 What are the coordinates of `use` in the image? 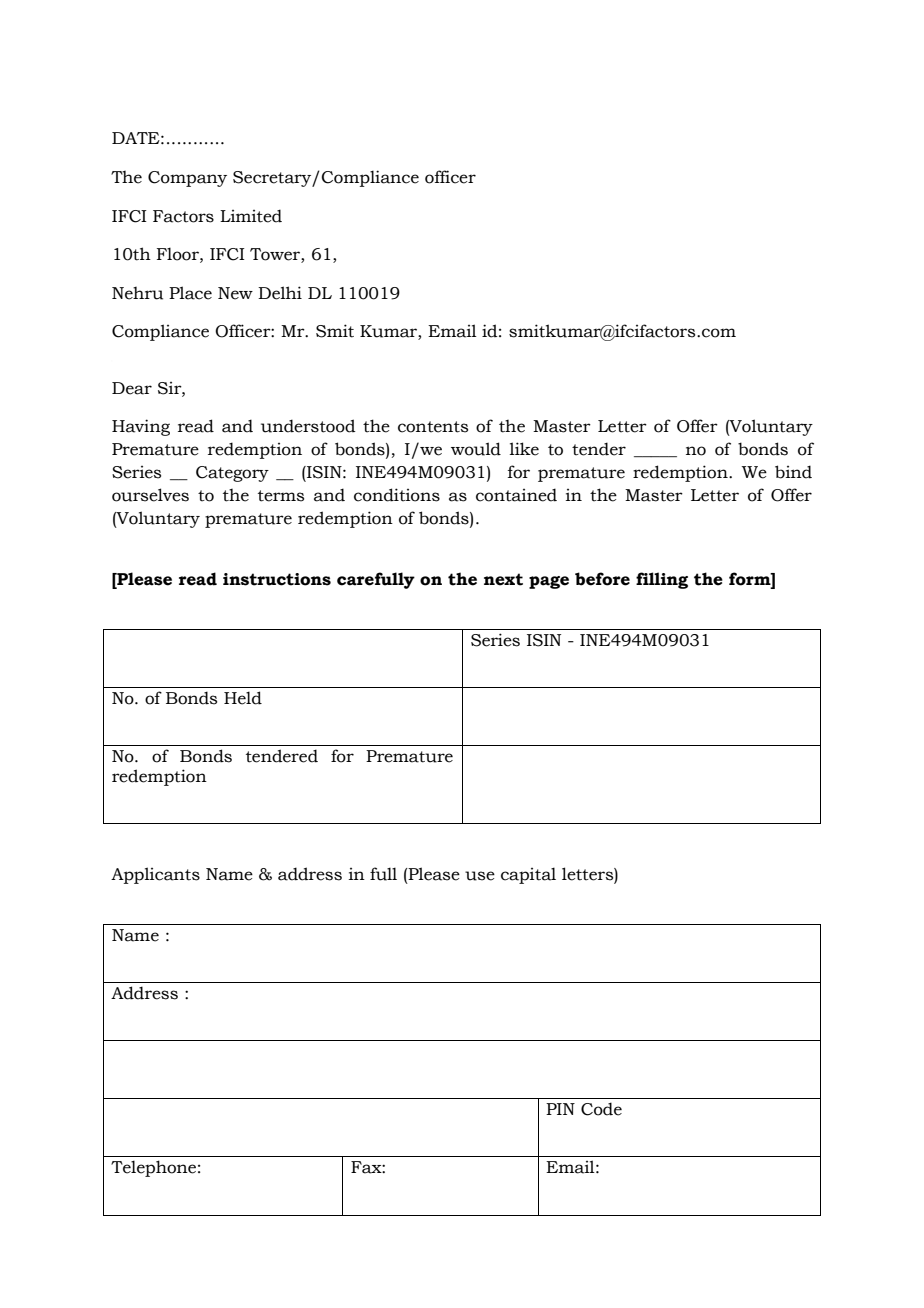 It's located at (480, 876).
